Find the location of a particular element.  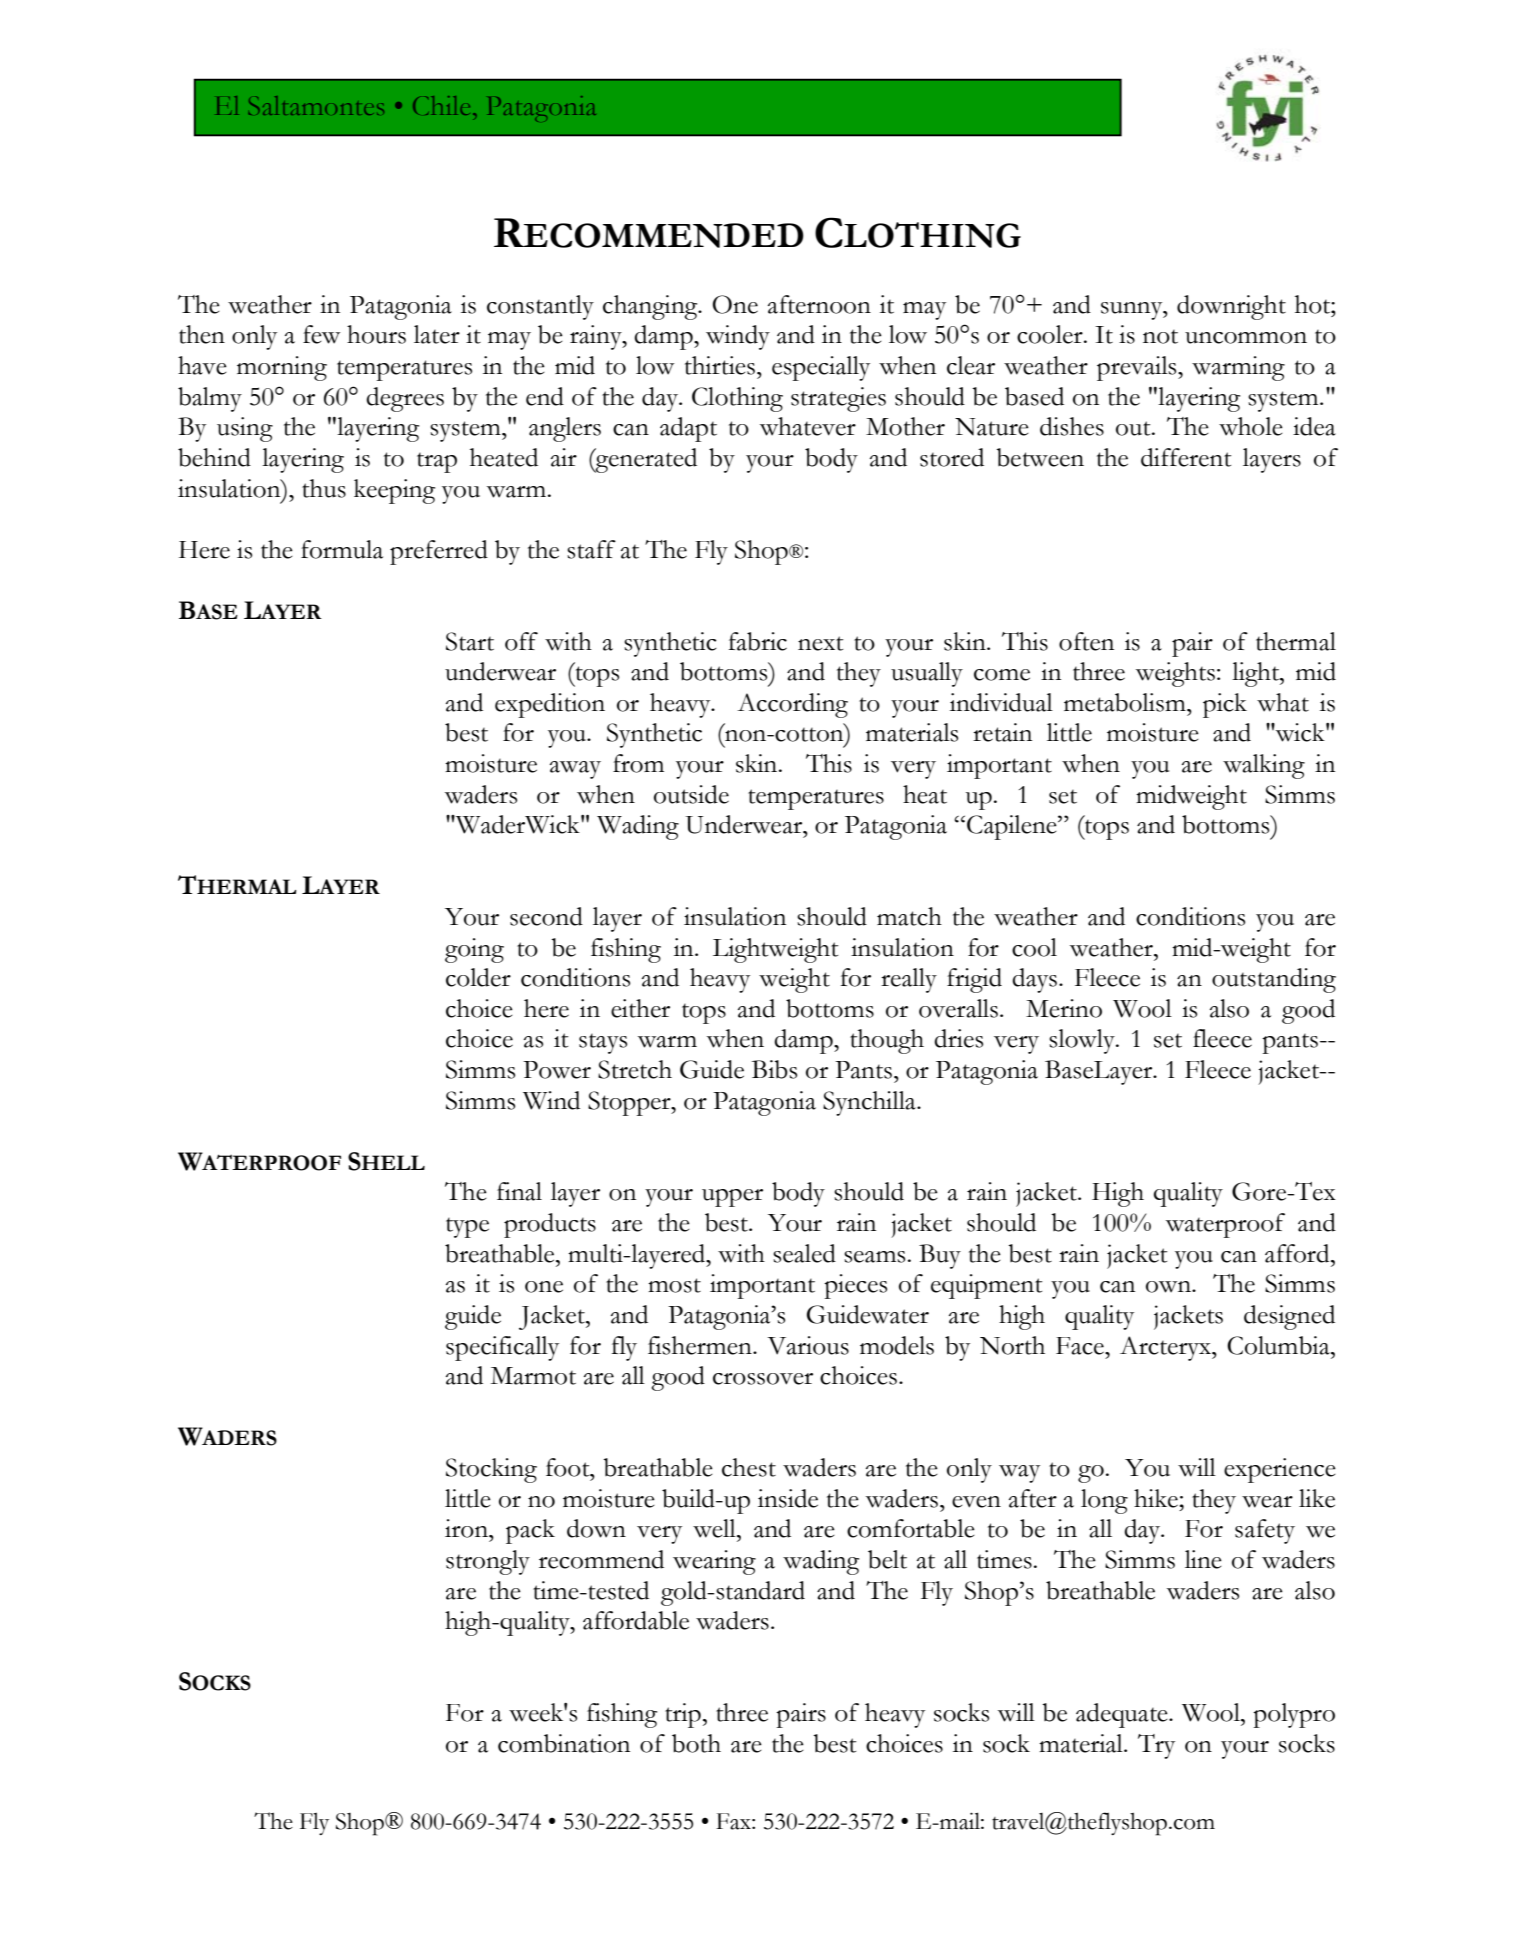

combination is located at coordinates (564, 1743).
